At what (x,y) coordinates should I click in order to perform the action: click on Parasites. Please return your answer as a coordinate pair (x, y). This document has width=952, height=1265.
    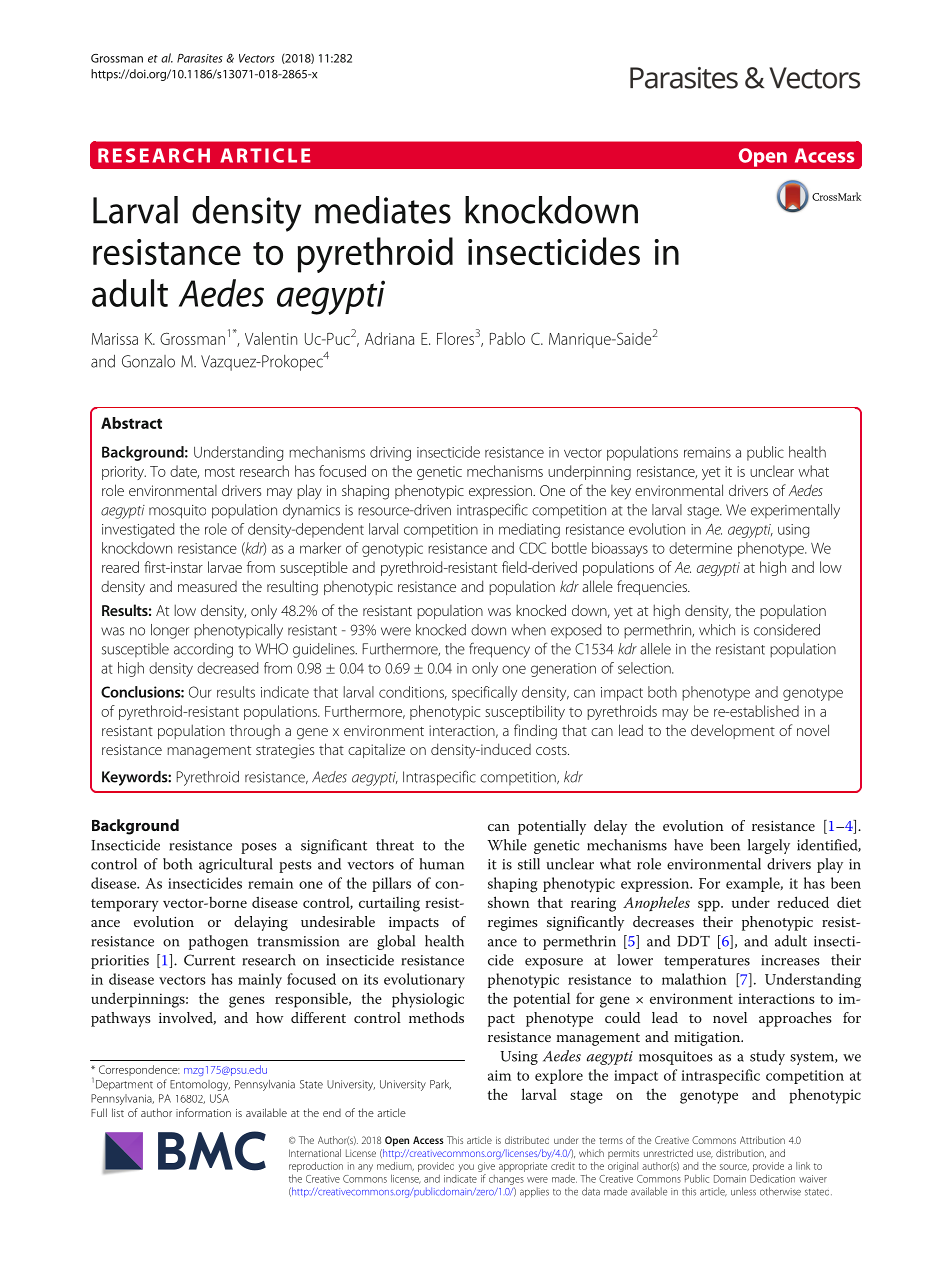
    Looking at the image, I should click on (200, 58).
